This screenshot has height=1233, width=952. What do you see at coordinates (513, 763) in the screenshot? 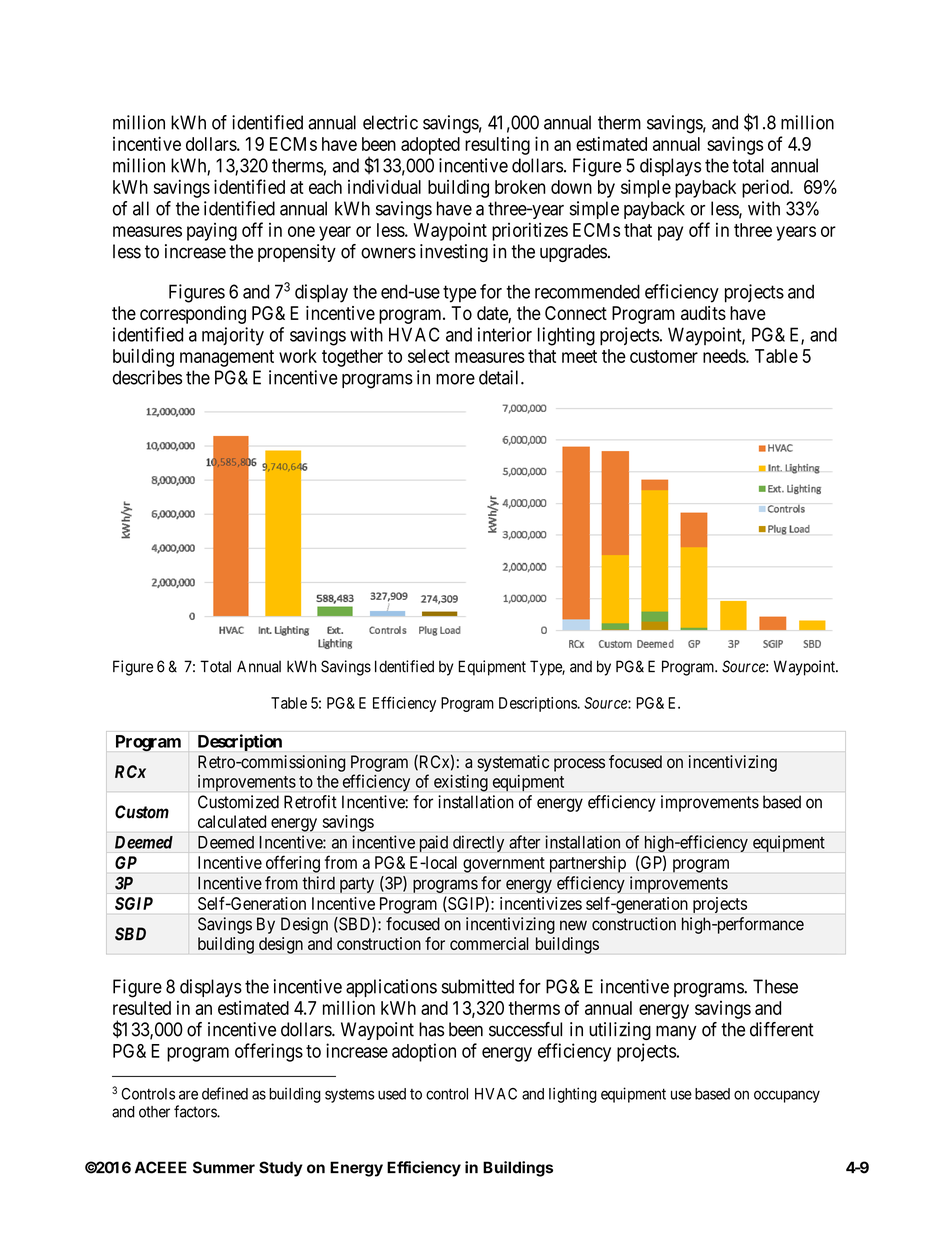
I see `systematic` at bounding box center [513, 763].
